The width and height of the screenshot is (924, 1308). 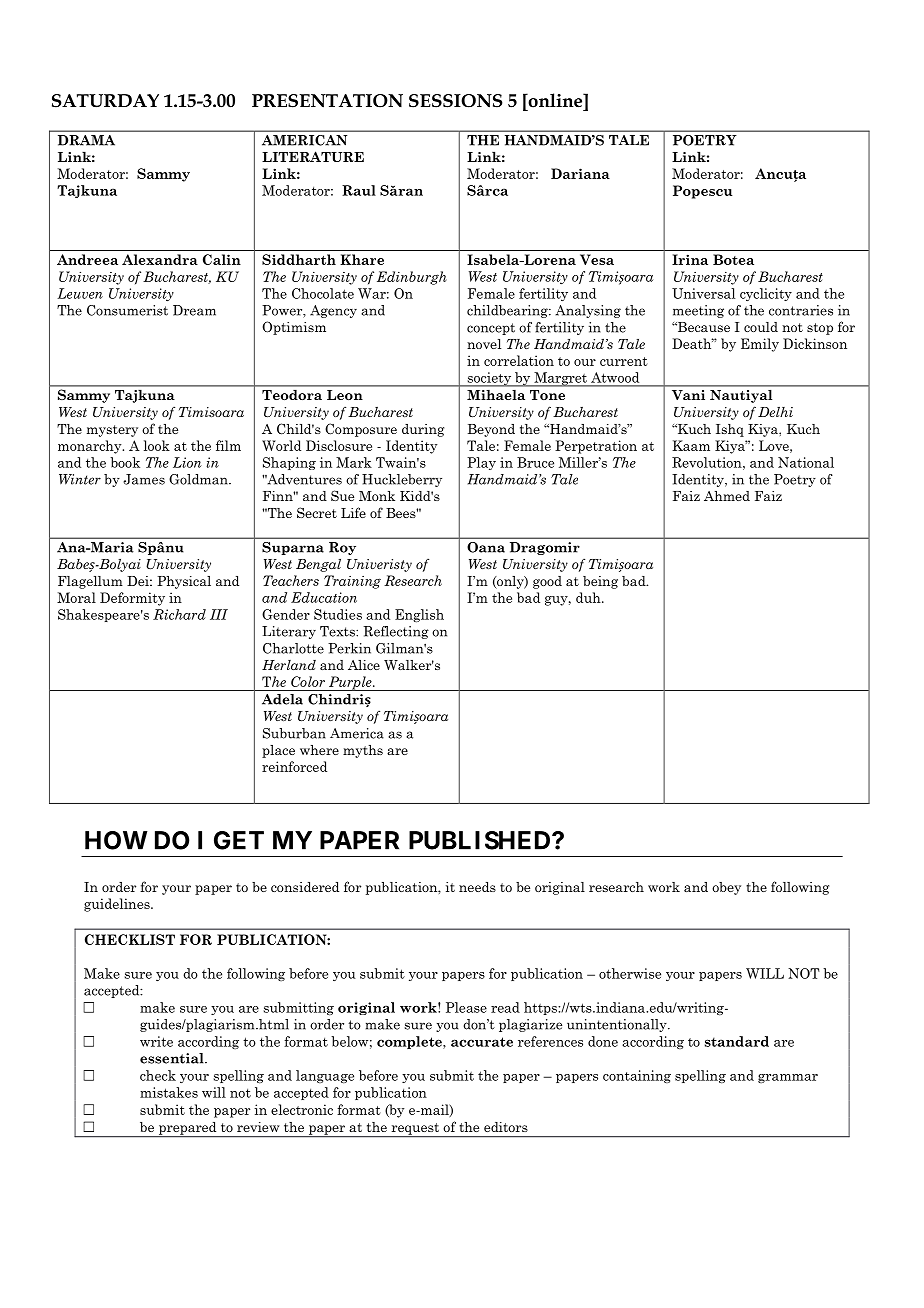 I want to click on obey, so click(x=726, y=888).
